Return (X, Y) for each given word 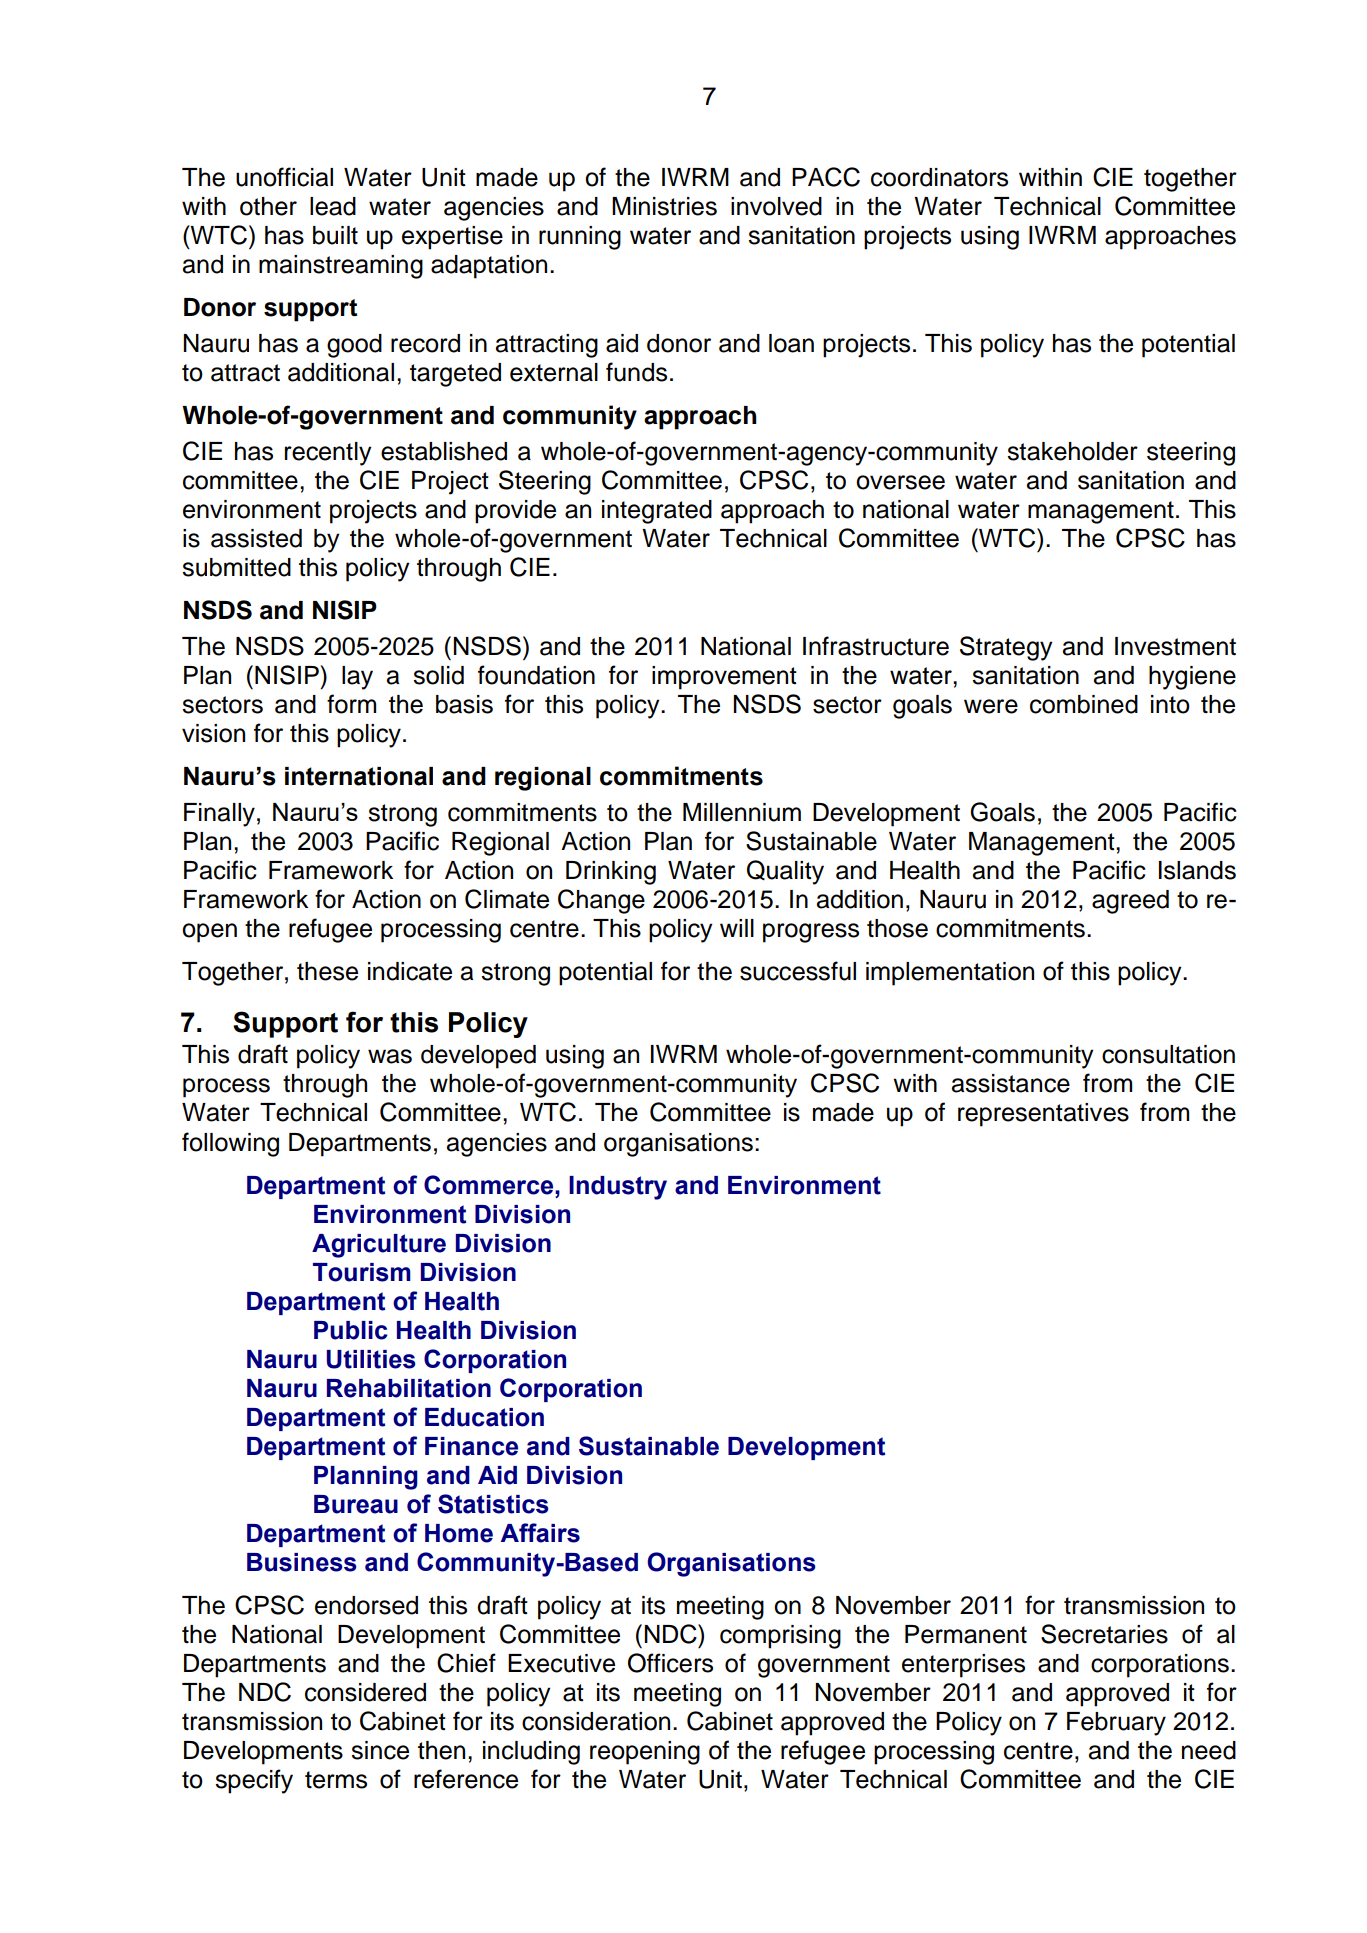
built (335, 235)
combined (1084, 704)
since (380, 1750)
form (351, 704)
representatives (1043, 1115)
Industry (618, 1188)
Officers (670, 1663)
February (1116, 1724)
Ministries (664, 206)
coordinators (939, 177)
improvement (724, 678)
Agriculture (379, 1246)
